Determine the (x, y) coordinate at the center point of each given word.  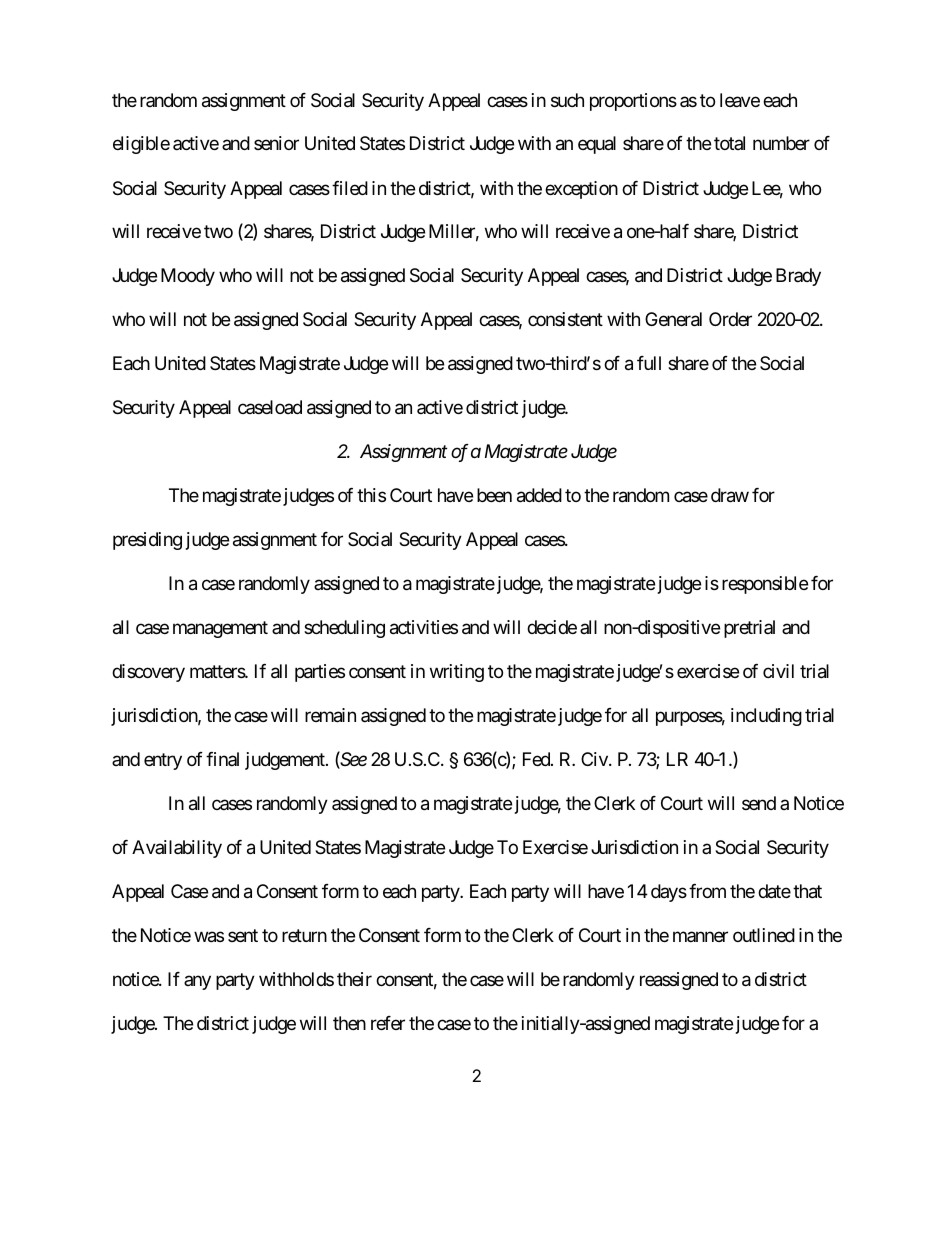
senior (276, 143)
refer (388, 1023)
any (197, 983)
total (729, 143)
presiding (147, 541)
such (567, 100)
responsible (765, 585)
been (494, 495)
